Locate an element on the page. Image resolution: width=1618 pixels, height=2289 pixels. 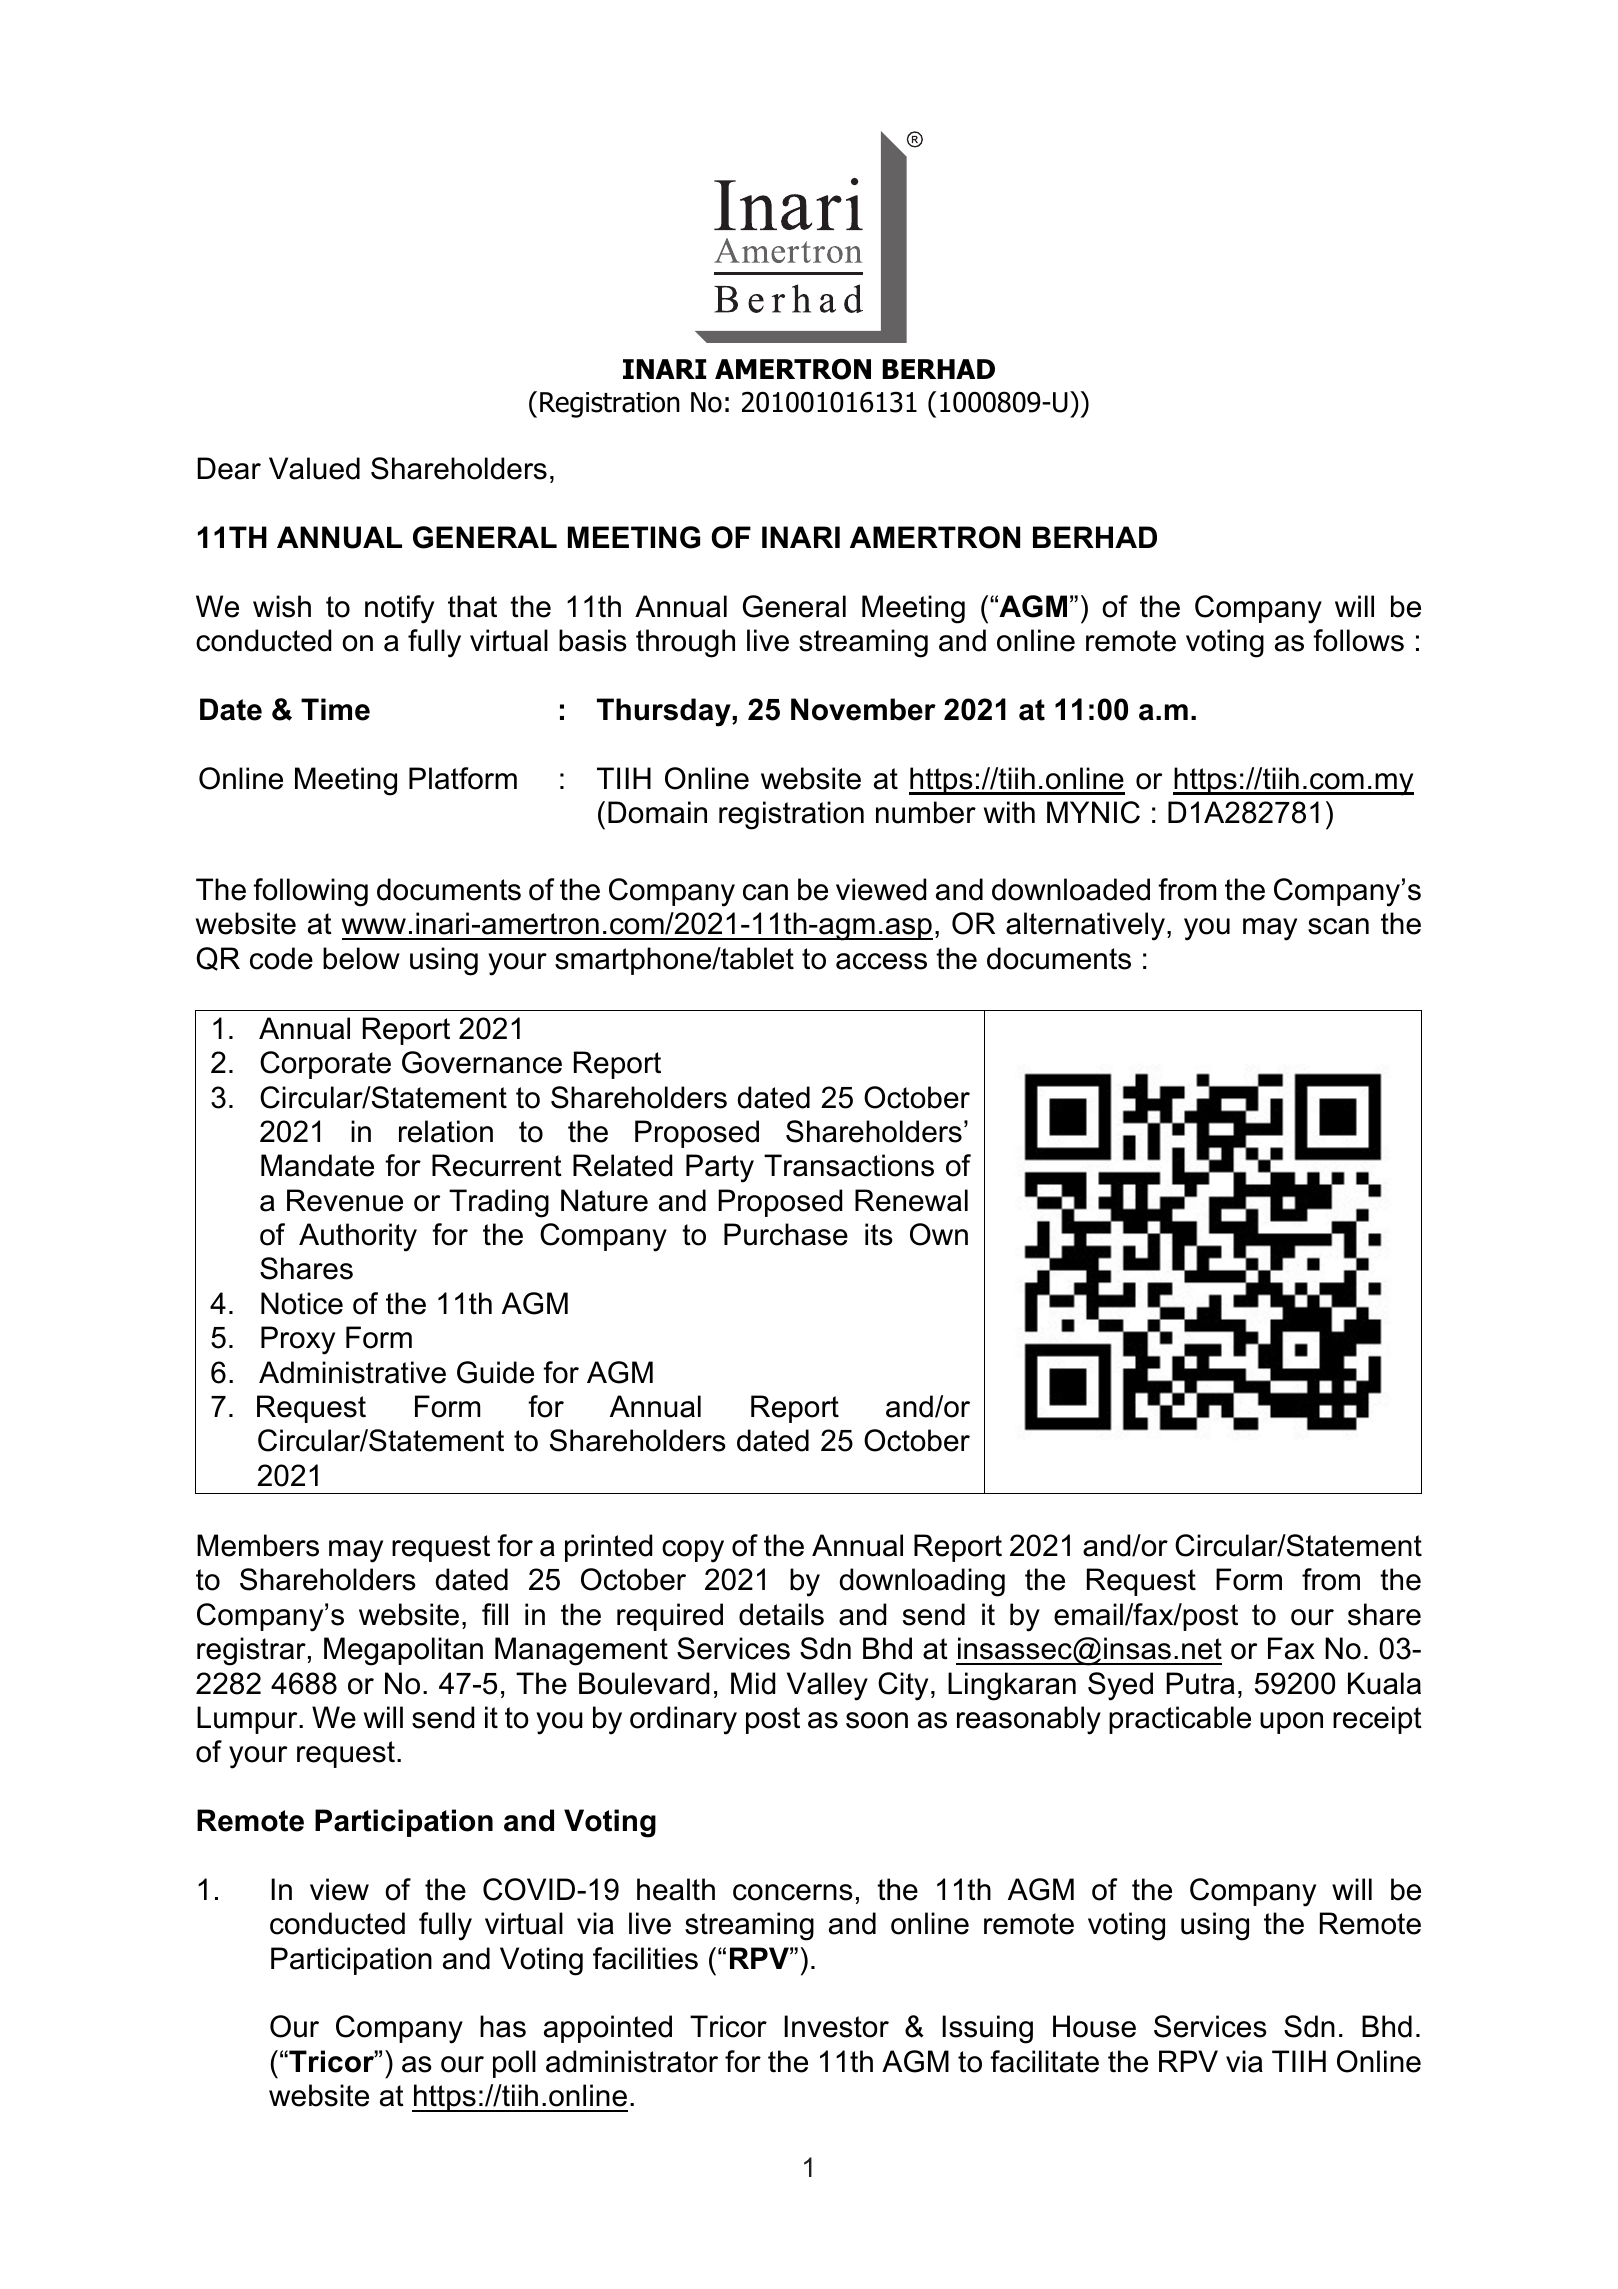
Renewal is located at coordinates (911, 1200).
